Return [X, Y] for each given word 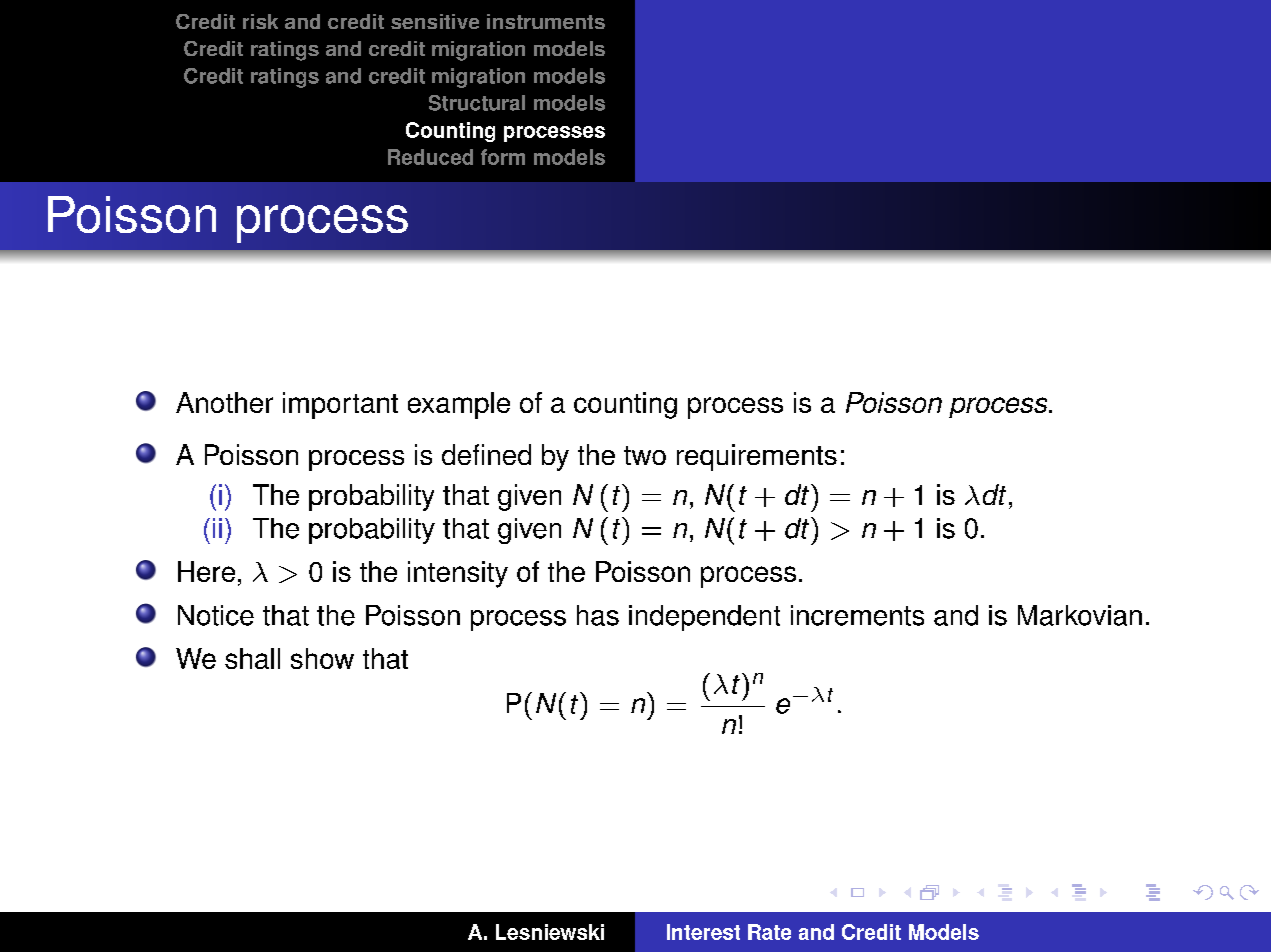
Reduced [430, 157]
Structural [477, 103]
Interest [703, 932]
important [340, 405]
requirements [757, 457]
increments [857, 615]
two [645, 455]
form [503, 157]
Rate [769, 932]
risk [260, 21]
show [322, 658]
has [598, 615]
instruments [546, 21]
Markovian [1080, 615]
